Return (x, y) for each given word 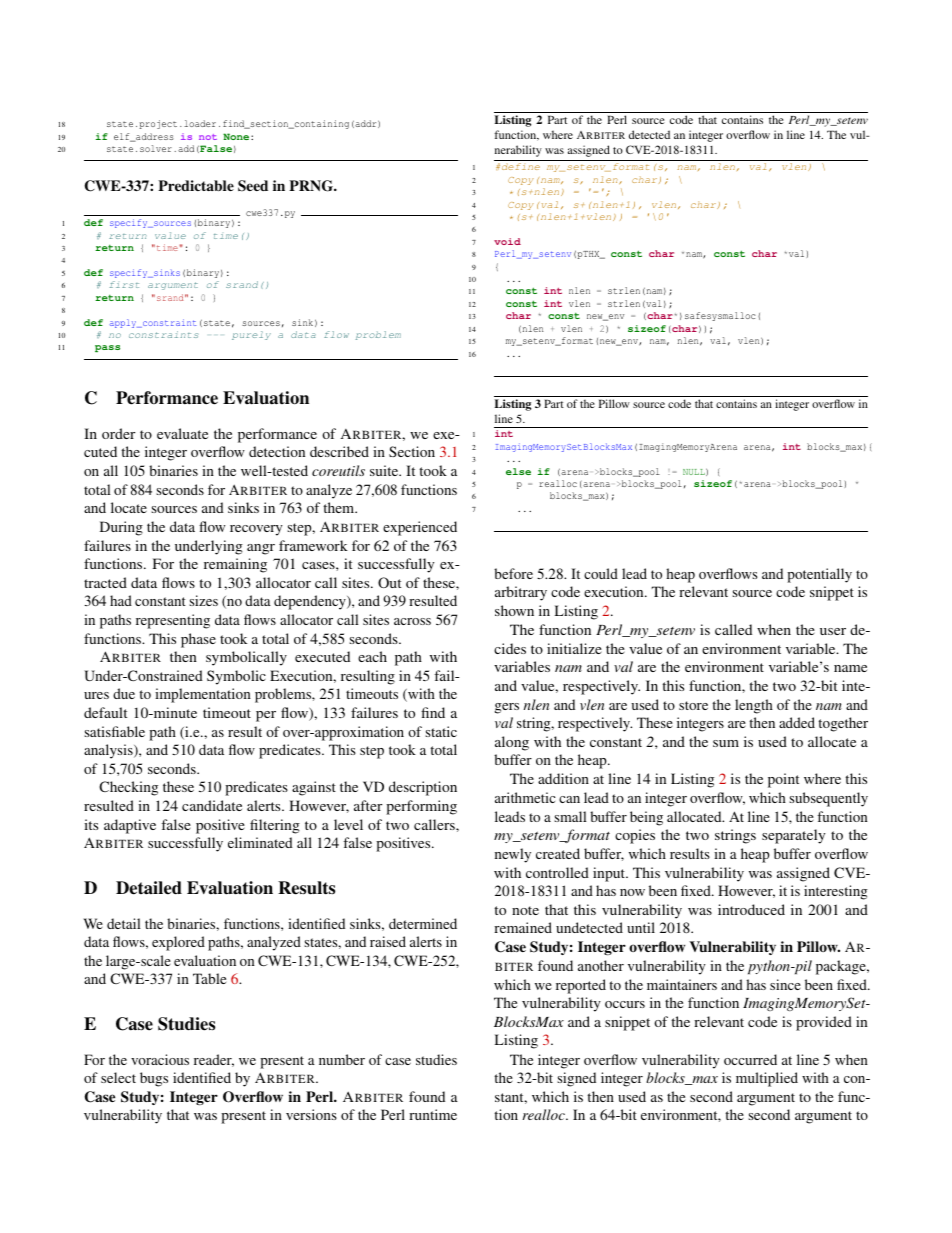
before (513, 573)
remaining (235, 565)
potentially (819, 575)
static (441, 731)
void (507, 241)
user (833, 631)
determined (423, 923)
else (518, 471)
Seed (253, 186)
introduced (751, 909)
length (754, 706)
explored (178, 943)
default (105, 712)
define (521, 166)
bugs (154, 1079)
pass (107, 348)
